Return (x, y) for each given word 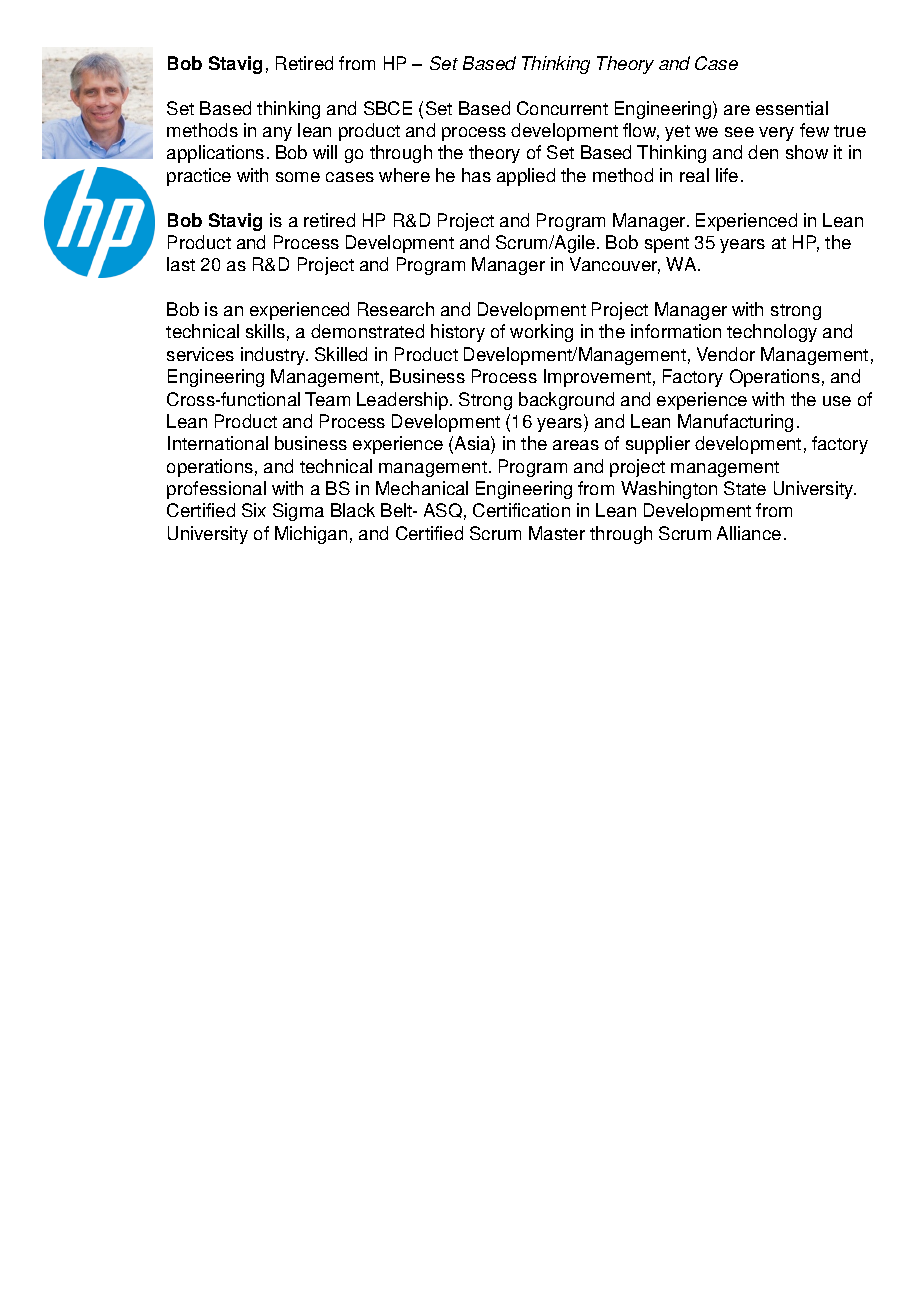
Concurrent (562, 108)
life (727, 175)
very (776, 134)
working (541, 333)
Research (396, 309)
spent (667, 245)
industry (274, 356)
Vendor (726, 354)
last (181, 264)
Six (254, 510)
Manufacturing (735, 423)
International (218, 443)
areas (576, 445)
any (277, 134)
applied (526, 177)
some (298, 177)
